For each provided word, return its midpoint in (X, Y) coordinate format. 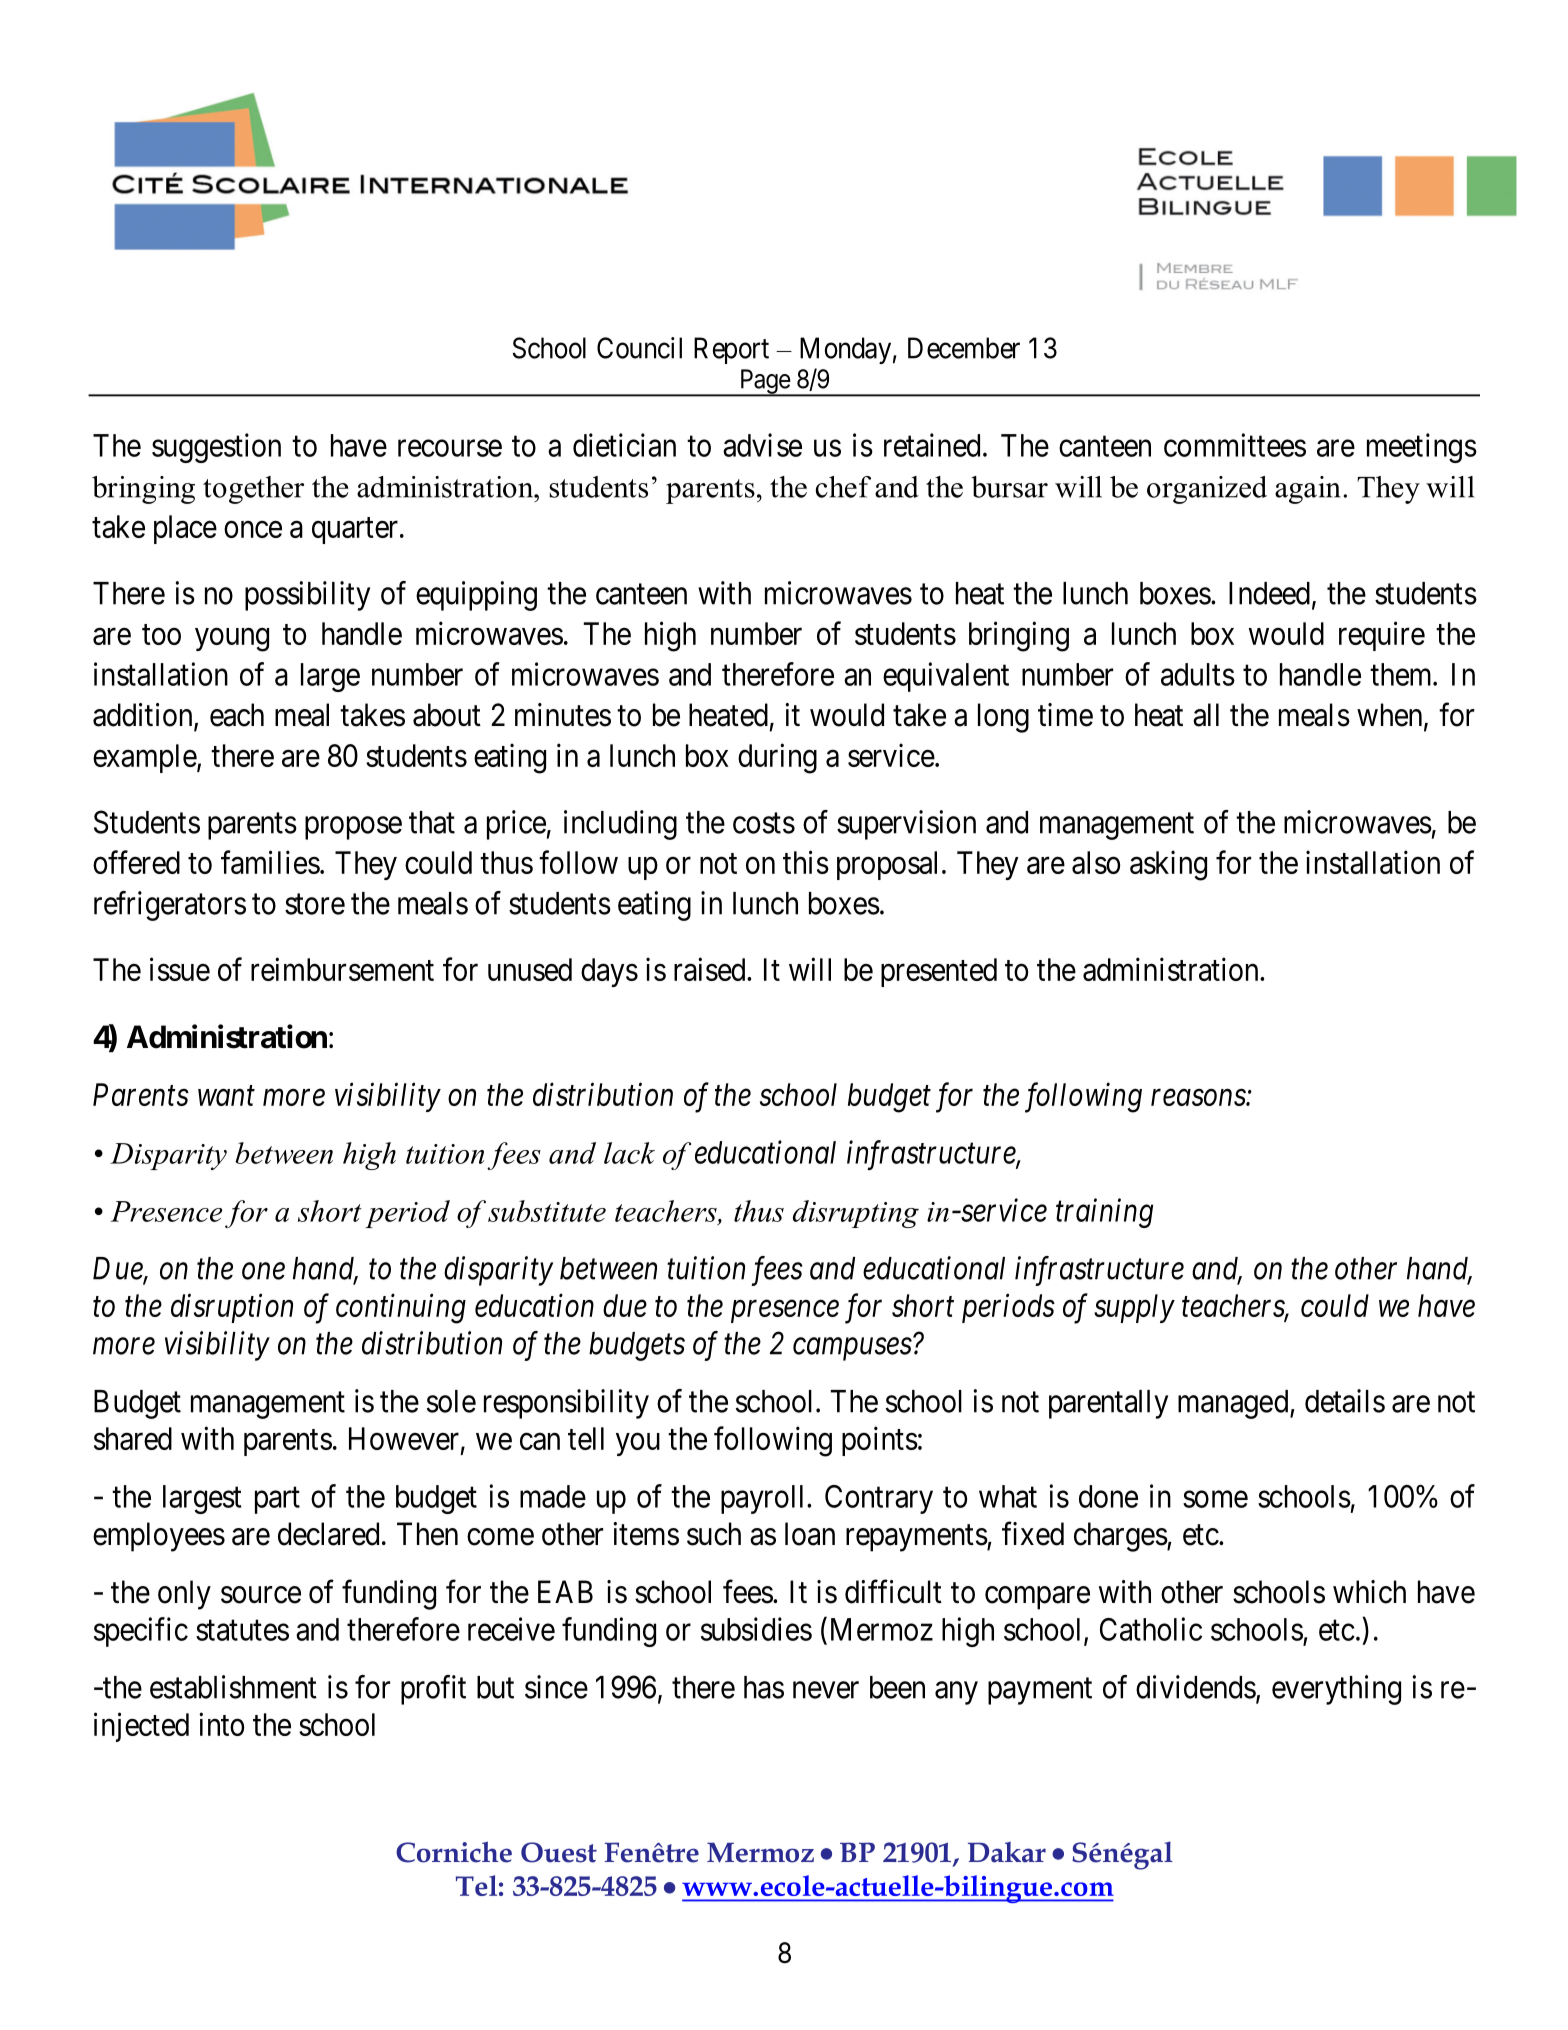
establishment (233, 1687)
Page (764, 382)
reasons (1199, 1098)
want (226, 1096)
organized (1207, 490)
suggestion (216, 448)
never (826, 1690)
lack (629, 1153)
